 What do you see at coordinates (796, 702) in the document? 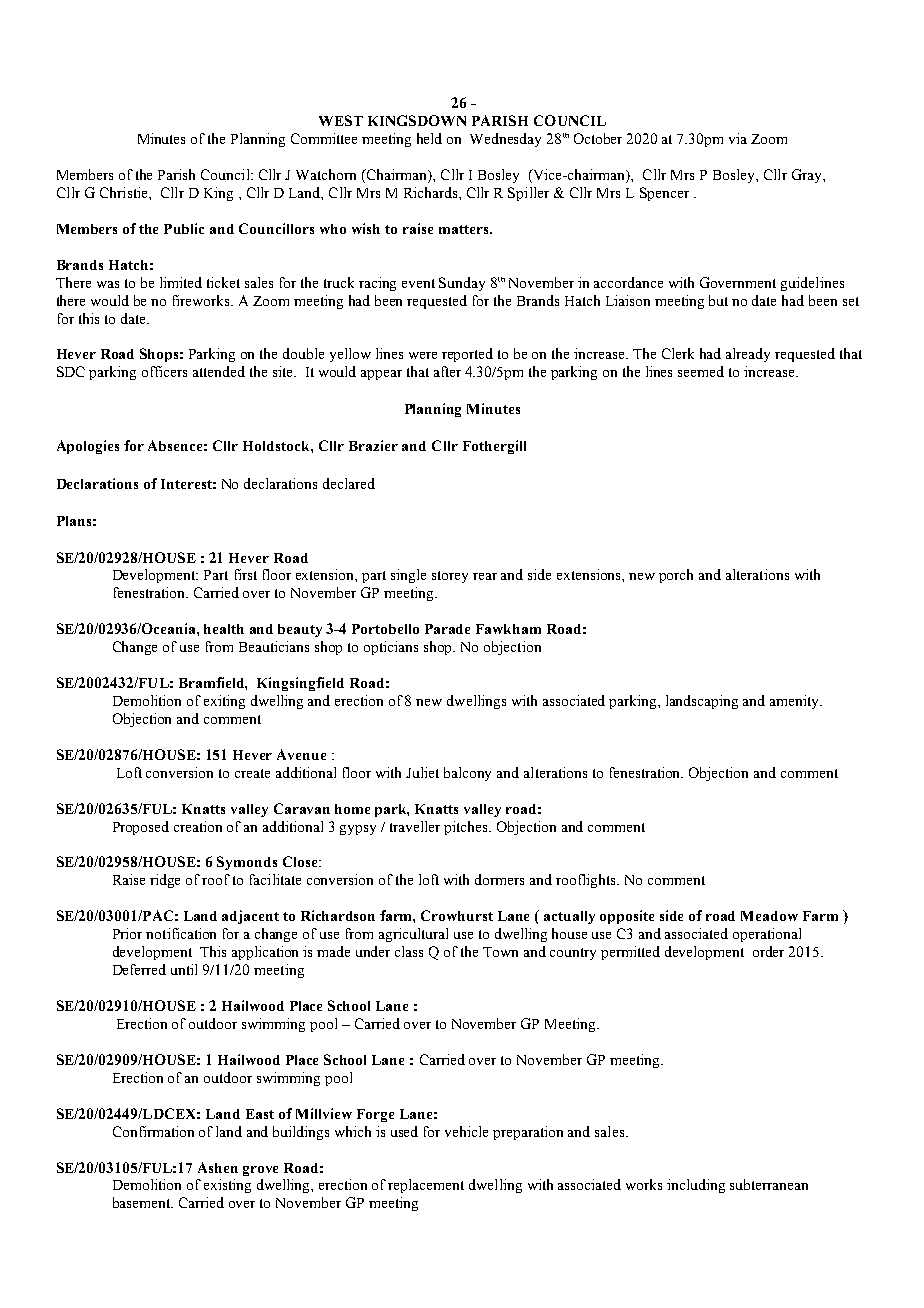
I see `amenity` at bounding box center [796, 702].
